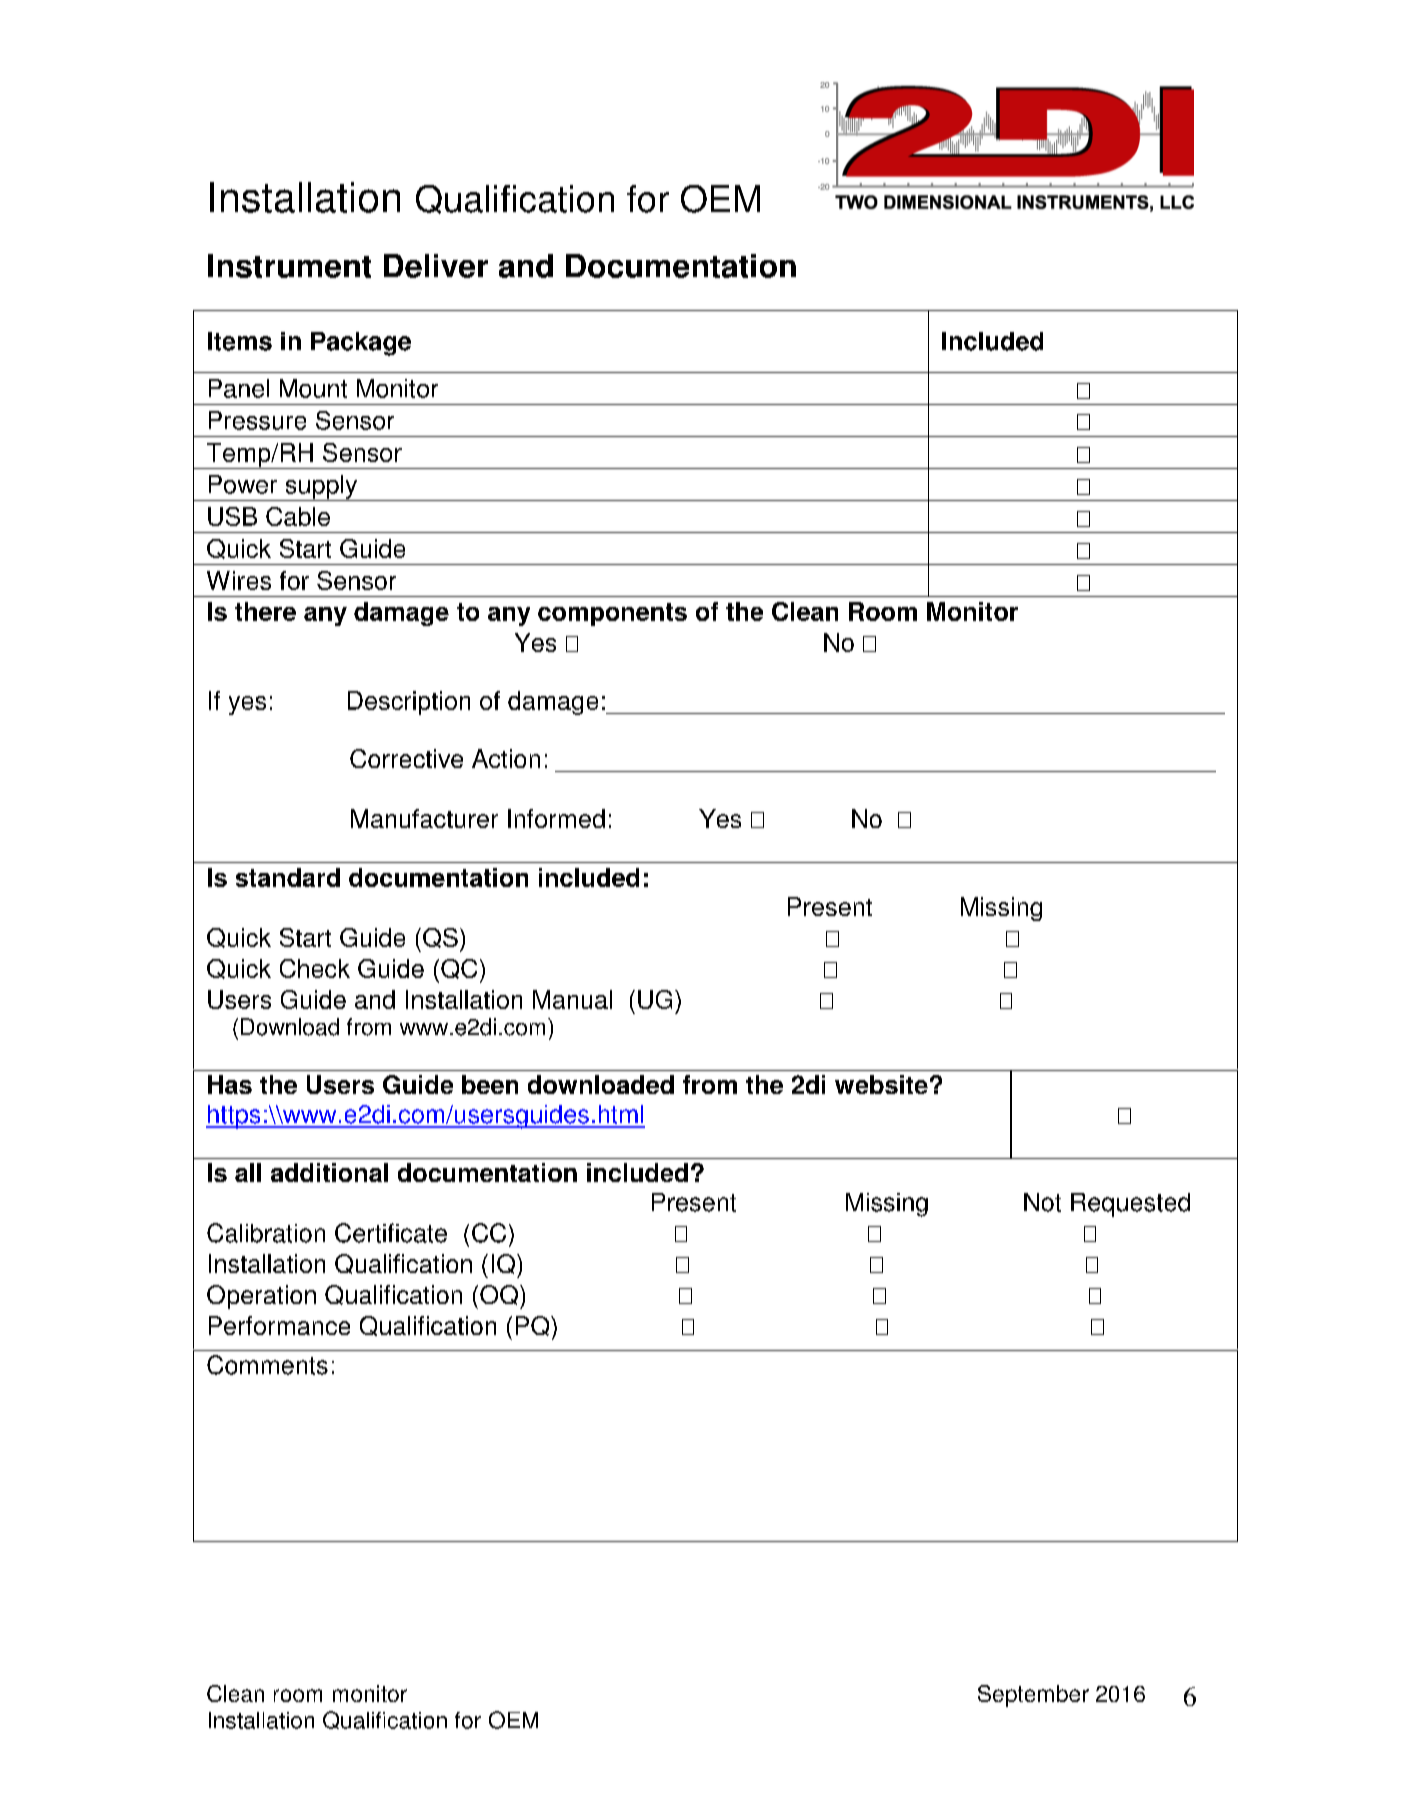  Describe the element at coordinates (881, 1084) in the screenshot. I see `website` at that location.
